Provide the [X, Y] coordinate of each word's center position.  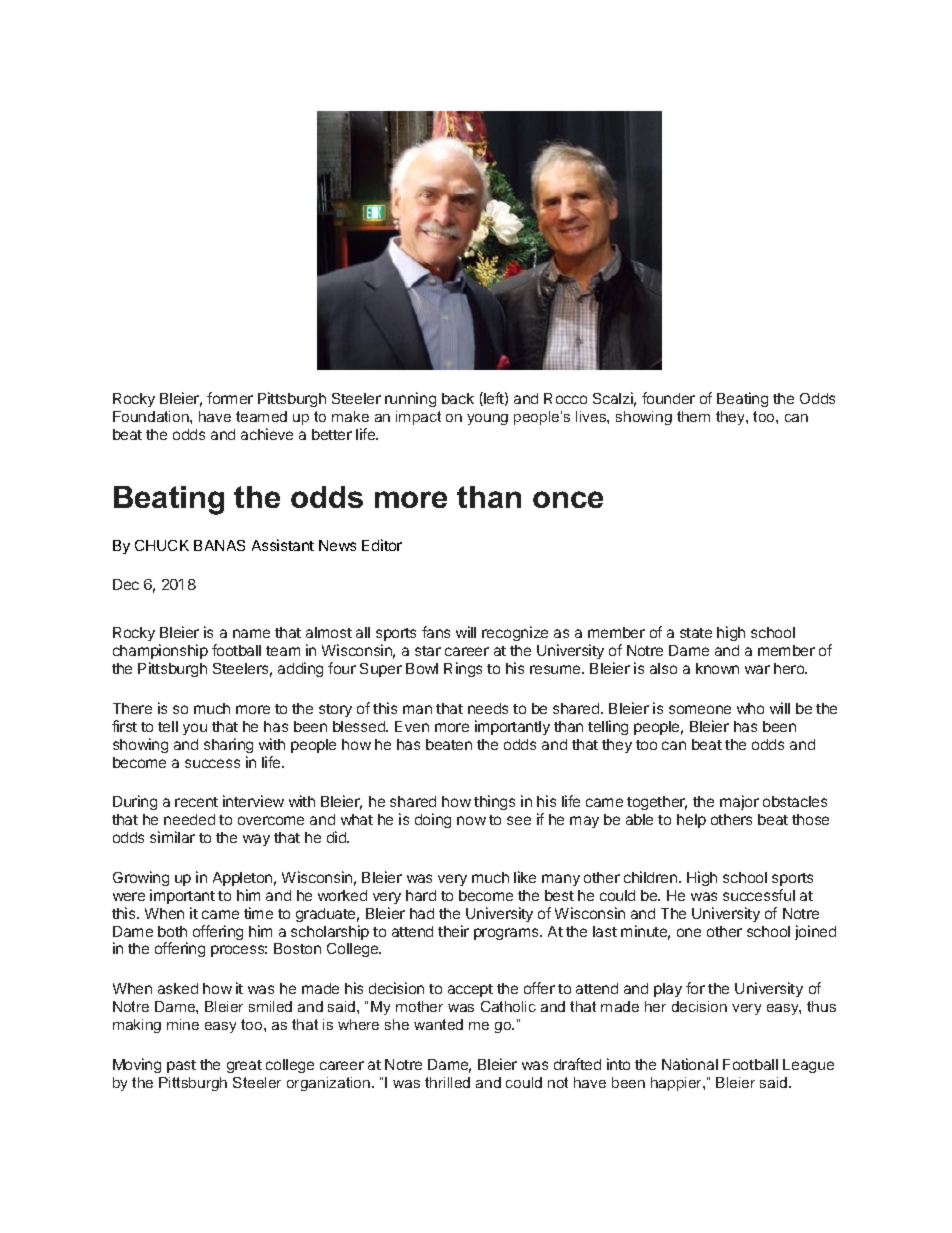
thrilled [447, 1082]
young [487, 419]
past [181, 1066]
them [693, 416]
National [690, 1064]
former [230, 398]
